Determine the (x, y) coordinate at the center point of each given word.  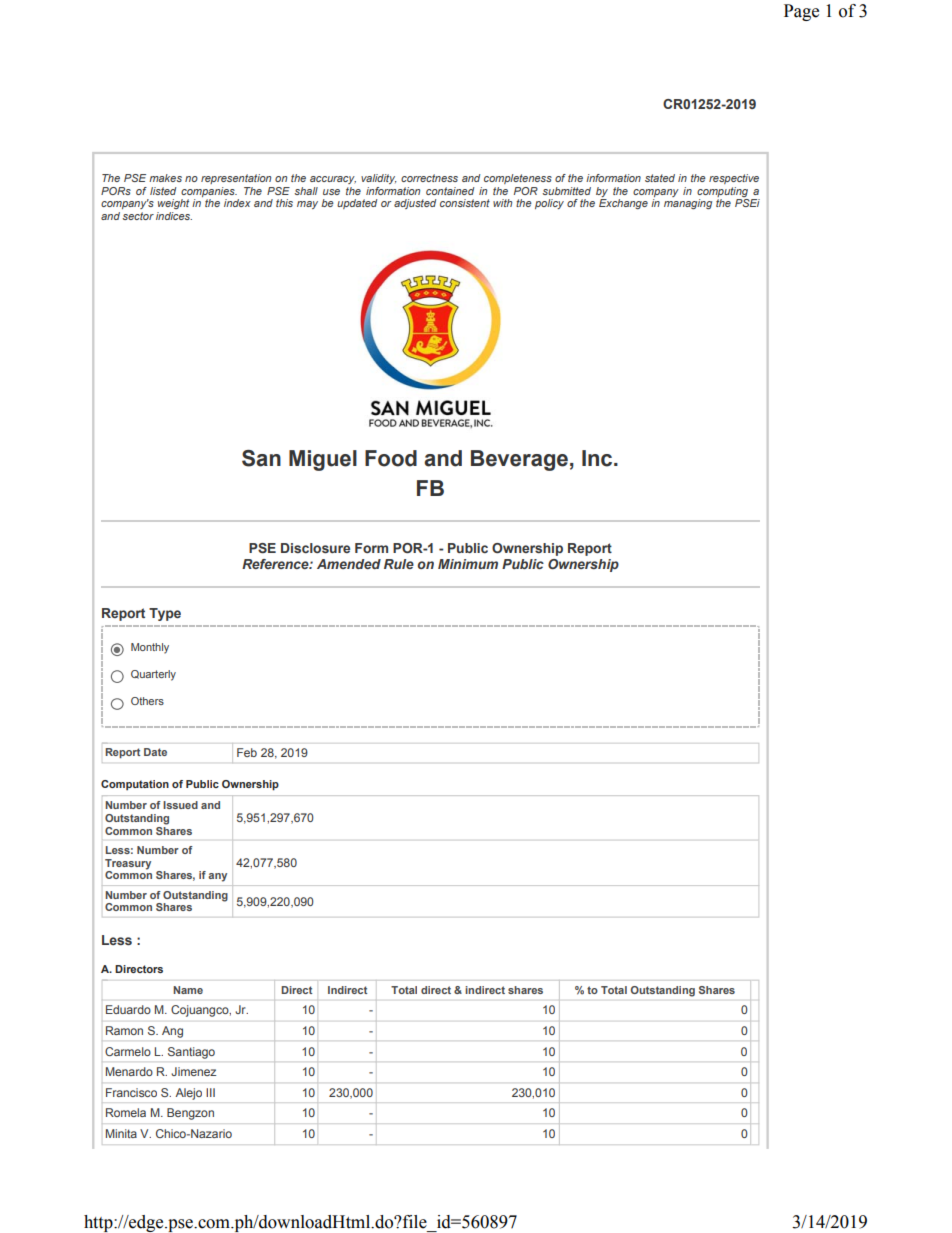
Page (801, 12)
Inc (598, 458)
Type (165, 614)
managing (688, 204)
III (210, 1092)
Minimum (468, 564)
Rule (399, 564)
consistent (465, 203)
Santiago (191, 1053)
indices (174, 216)
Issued (180, 805)
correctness (429, 178)
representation (236, 179)
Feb (247, 752)
